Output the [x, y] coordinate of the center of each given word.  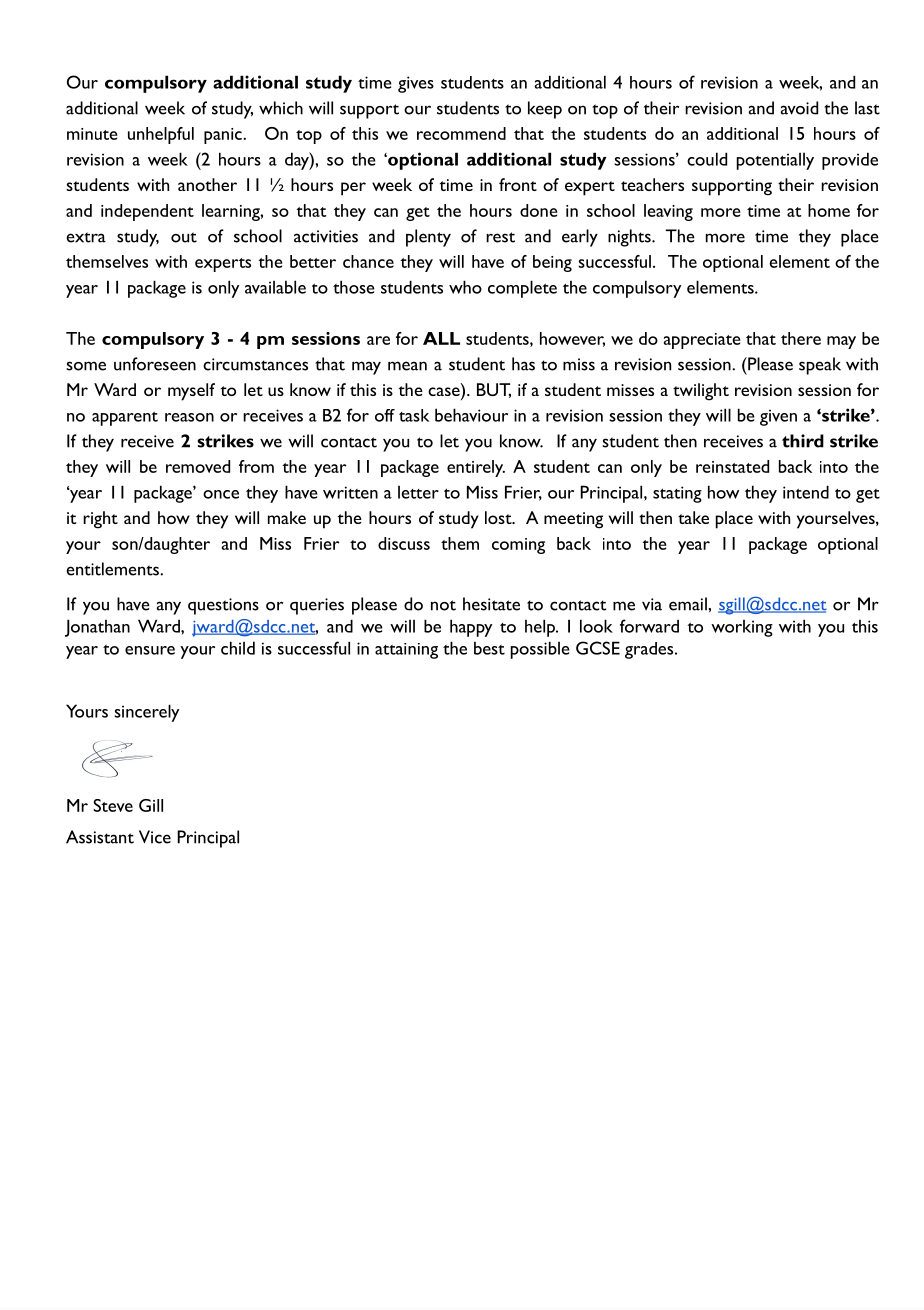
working [742, 628]
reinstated [732, 466]
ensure [150, 650]
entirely [476, 468]
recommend [461, 133]
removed [198, 466]
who [465, 287]
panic [224, 136]
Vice [155, 837]
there [801, 338]
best [489, 648]
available [275, 287]
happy [471, 628]
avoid [799, 108]
